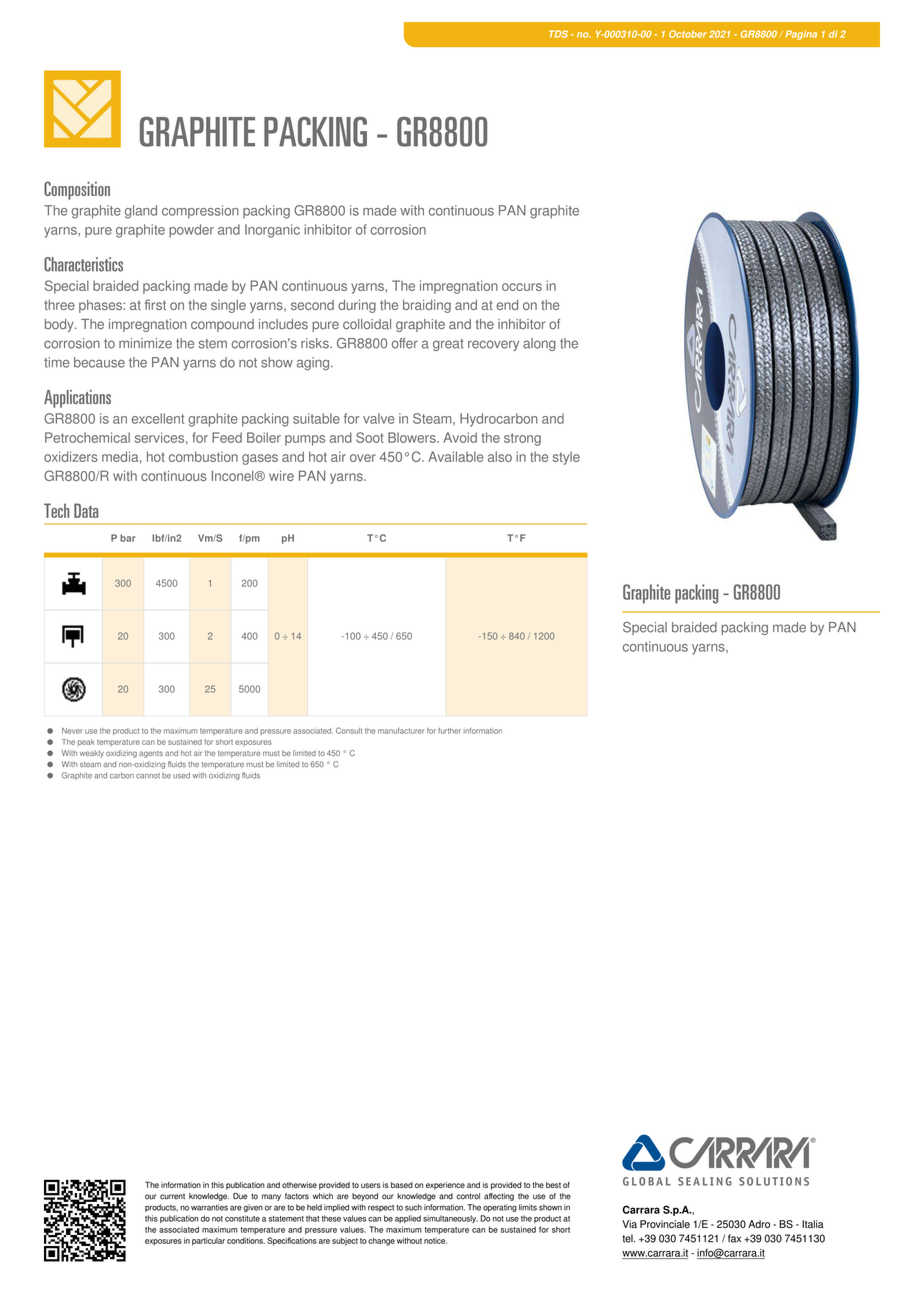  Describe the element at coordinates (558, 34) in the screenshot. I see `TDS` at that location.
